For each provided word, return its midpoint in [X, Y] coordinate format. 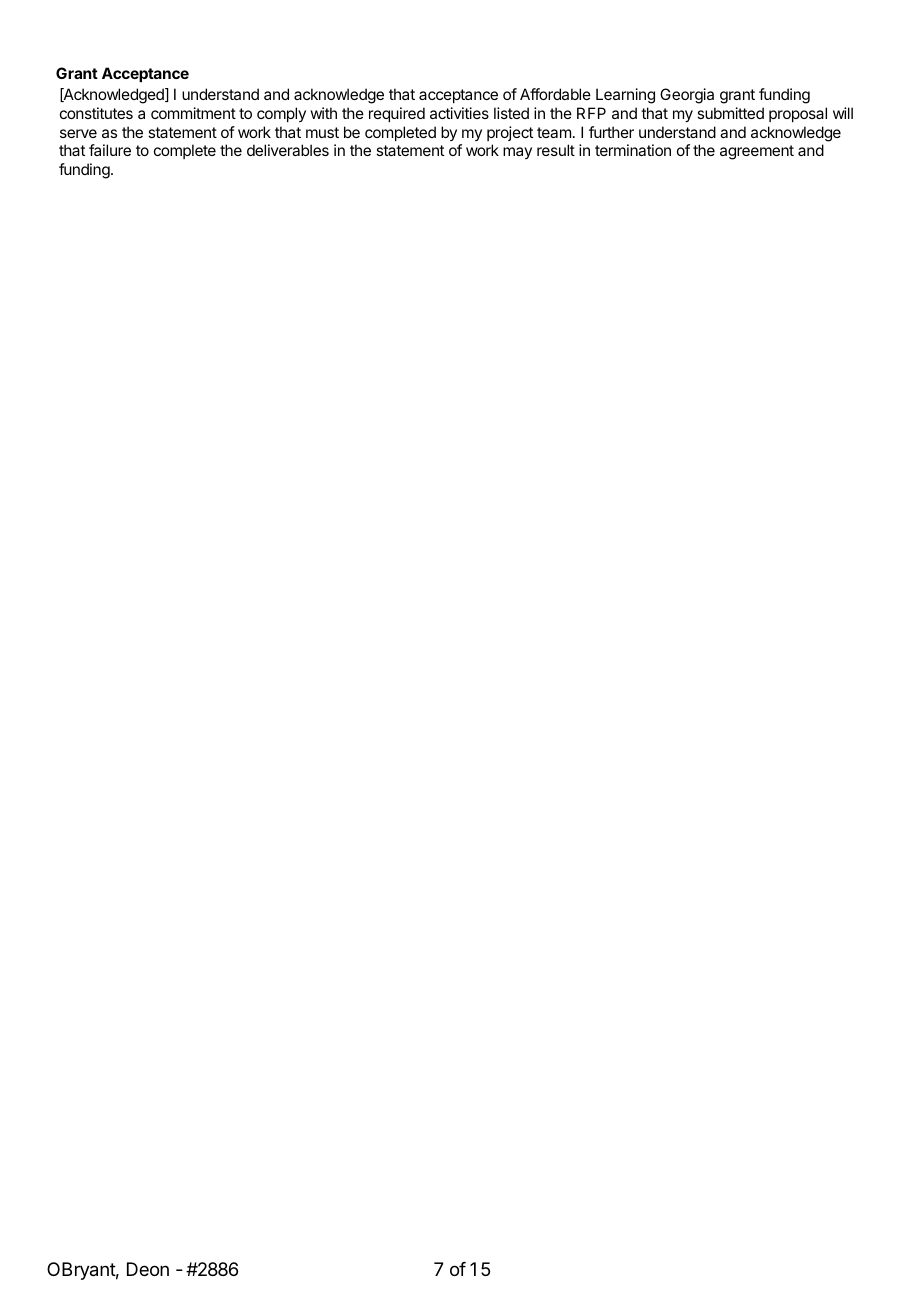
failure [110, 150]
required [397, 114]
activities [459, 113]
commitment [193, 113]
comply [281, 114]
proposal [798, 114]
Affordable [555, 94]
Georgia [687, 96]
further [611, 132]
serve [78, 133]
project [510, 133]
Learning [625, 96]
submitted [730, 113]
